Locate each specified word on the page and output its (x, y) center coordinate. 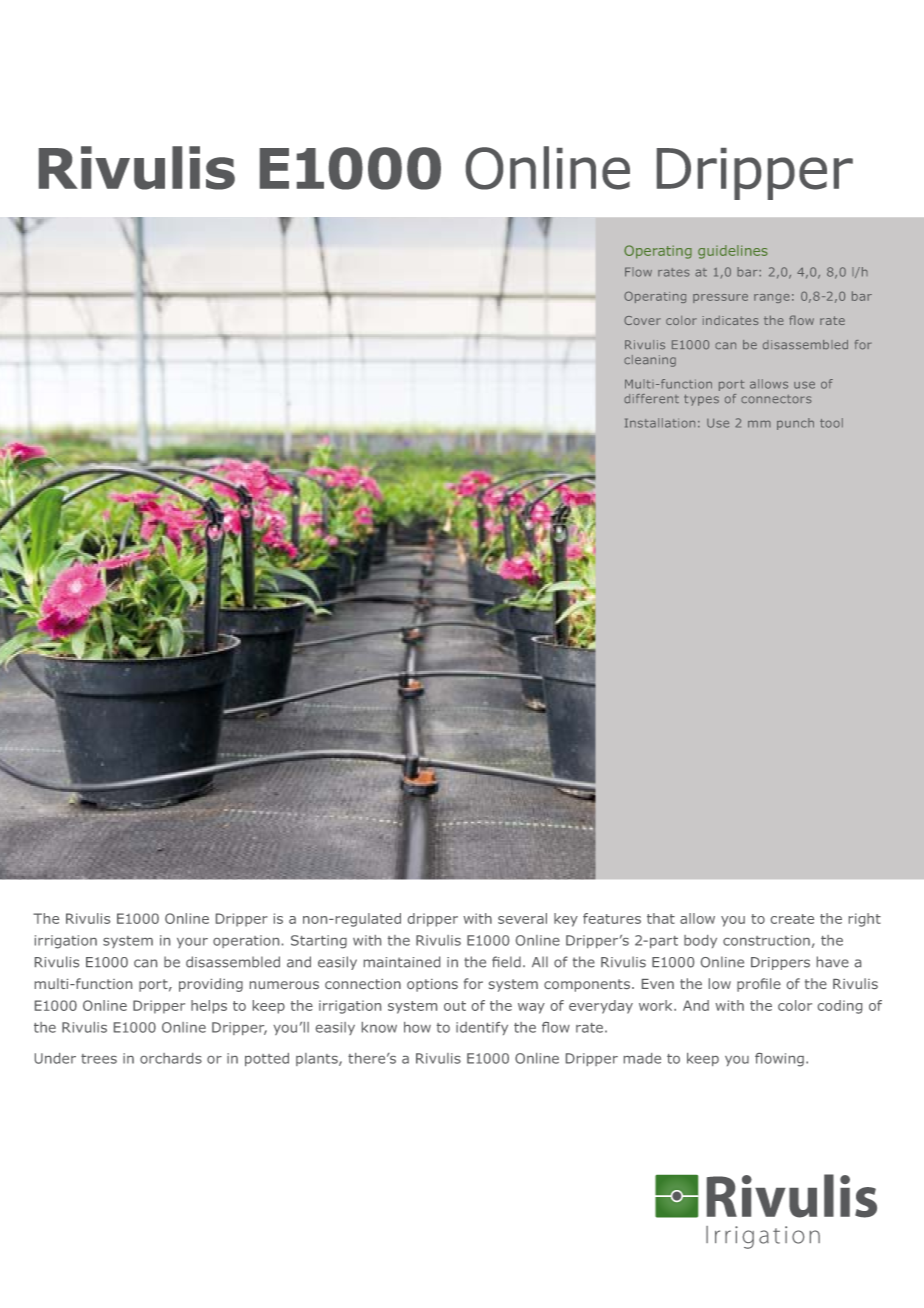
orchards (171, 1058)
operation (246, 941)
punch (795, 424)
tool (831, 423)
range (772, 298)
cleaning (650, 361)
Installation (660, 423)
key (566, 920)
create (792, 919)
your (192, 943)
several (522, 918)
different (651, 399)
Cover (642, 320)
